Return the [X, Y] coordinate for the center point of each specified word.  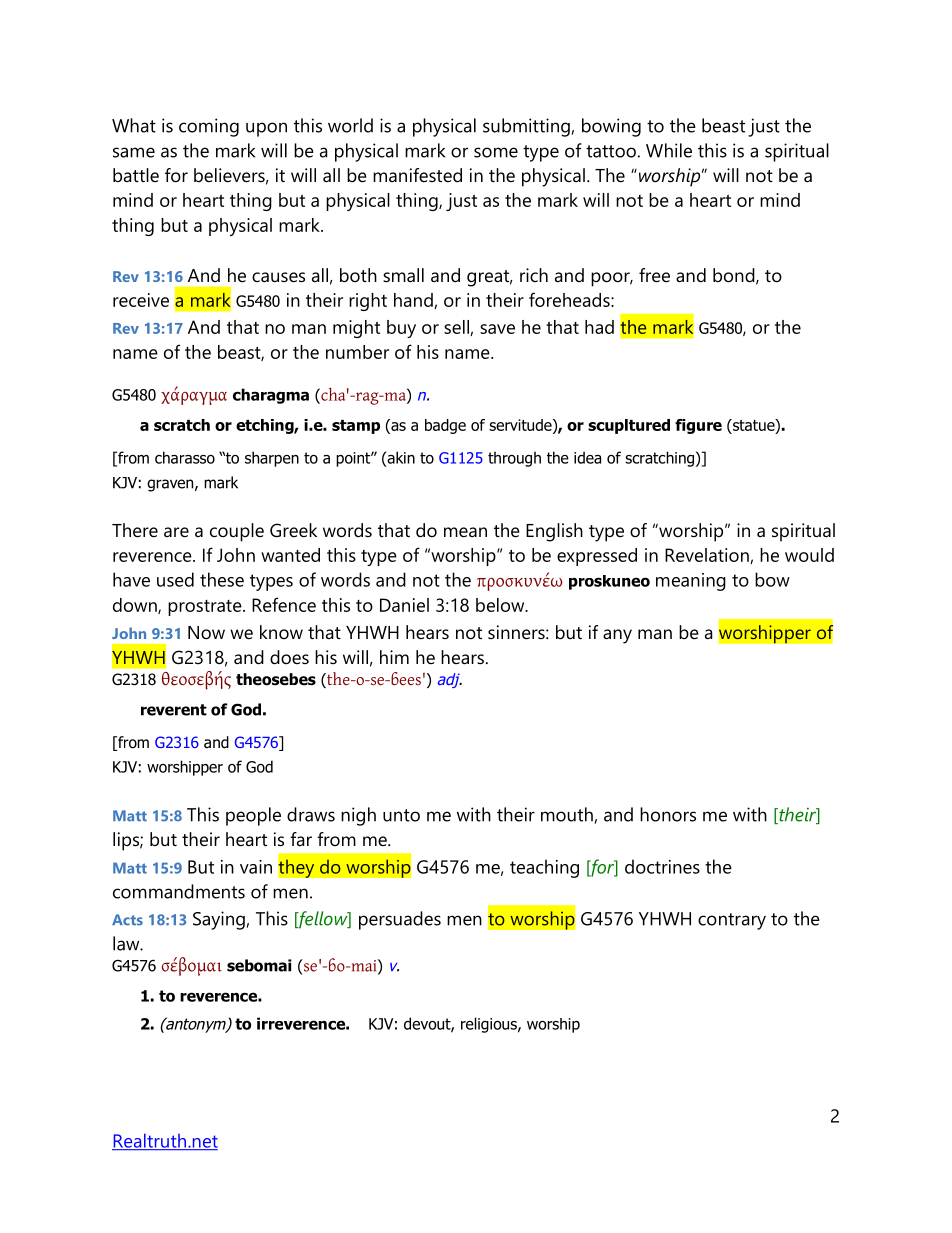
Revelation [708, 556]
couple [237, 532]
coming [209, 127]
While [669, 150]
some [496, 152]
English [554, 532]
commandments [179, 891]
